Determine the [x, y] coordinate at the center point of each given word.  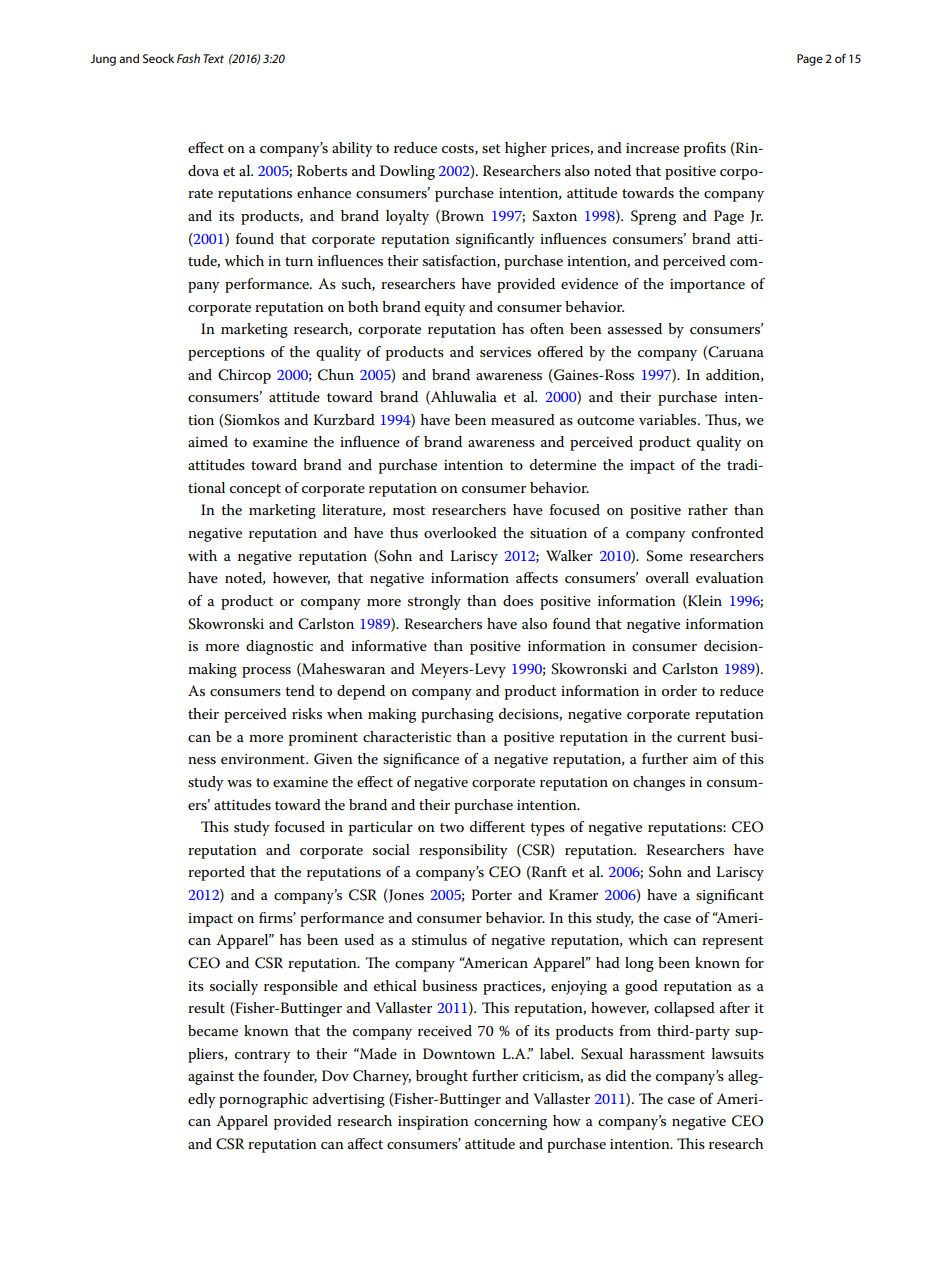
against [211, 1078]
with [202, 555]
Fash [188, 58]
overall [667, 577]
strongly [434, 602]
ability [352, 149]
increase [652, 148]
